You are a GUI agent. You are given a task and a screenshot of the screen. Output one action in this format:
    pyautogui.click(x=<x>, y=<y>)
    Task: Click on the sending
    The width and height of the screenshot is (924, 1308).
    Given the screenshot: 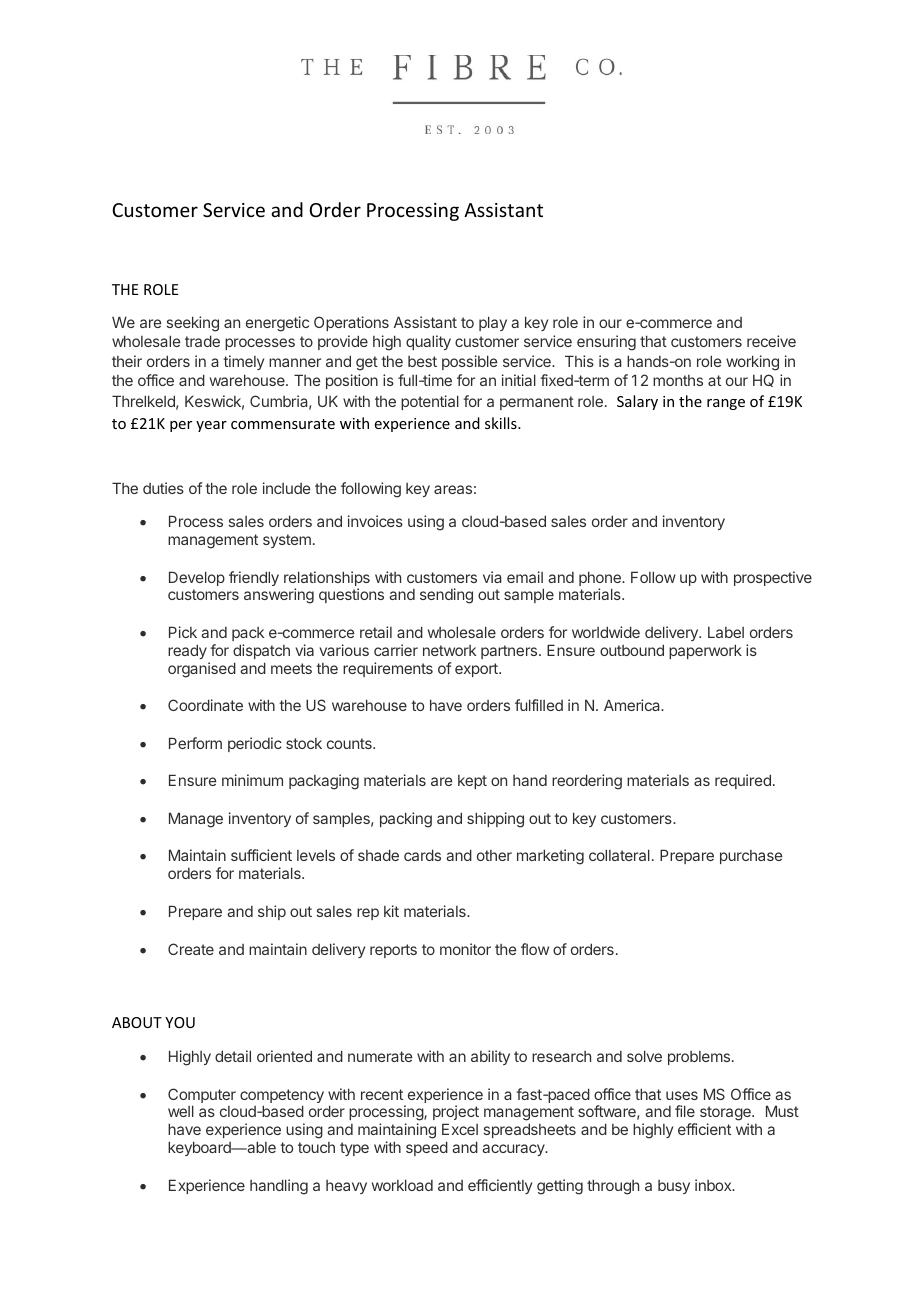 What is the action you would take?
    pyautogui.click(x=446, y=596)
